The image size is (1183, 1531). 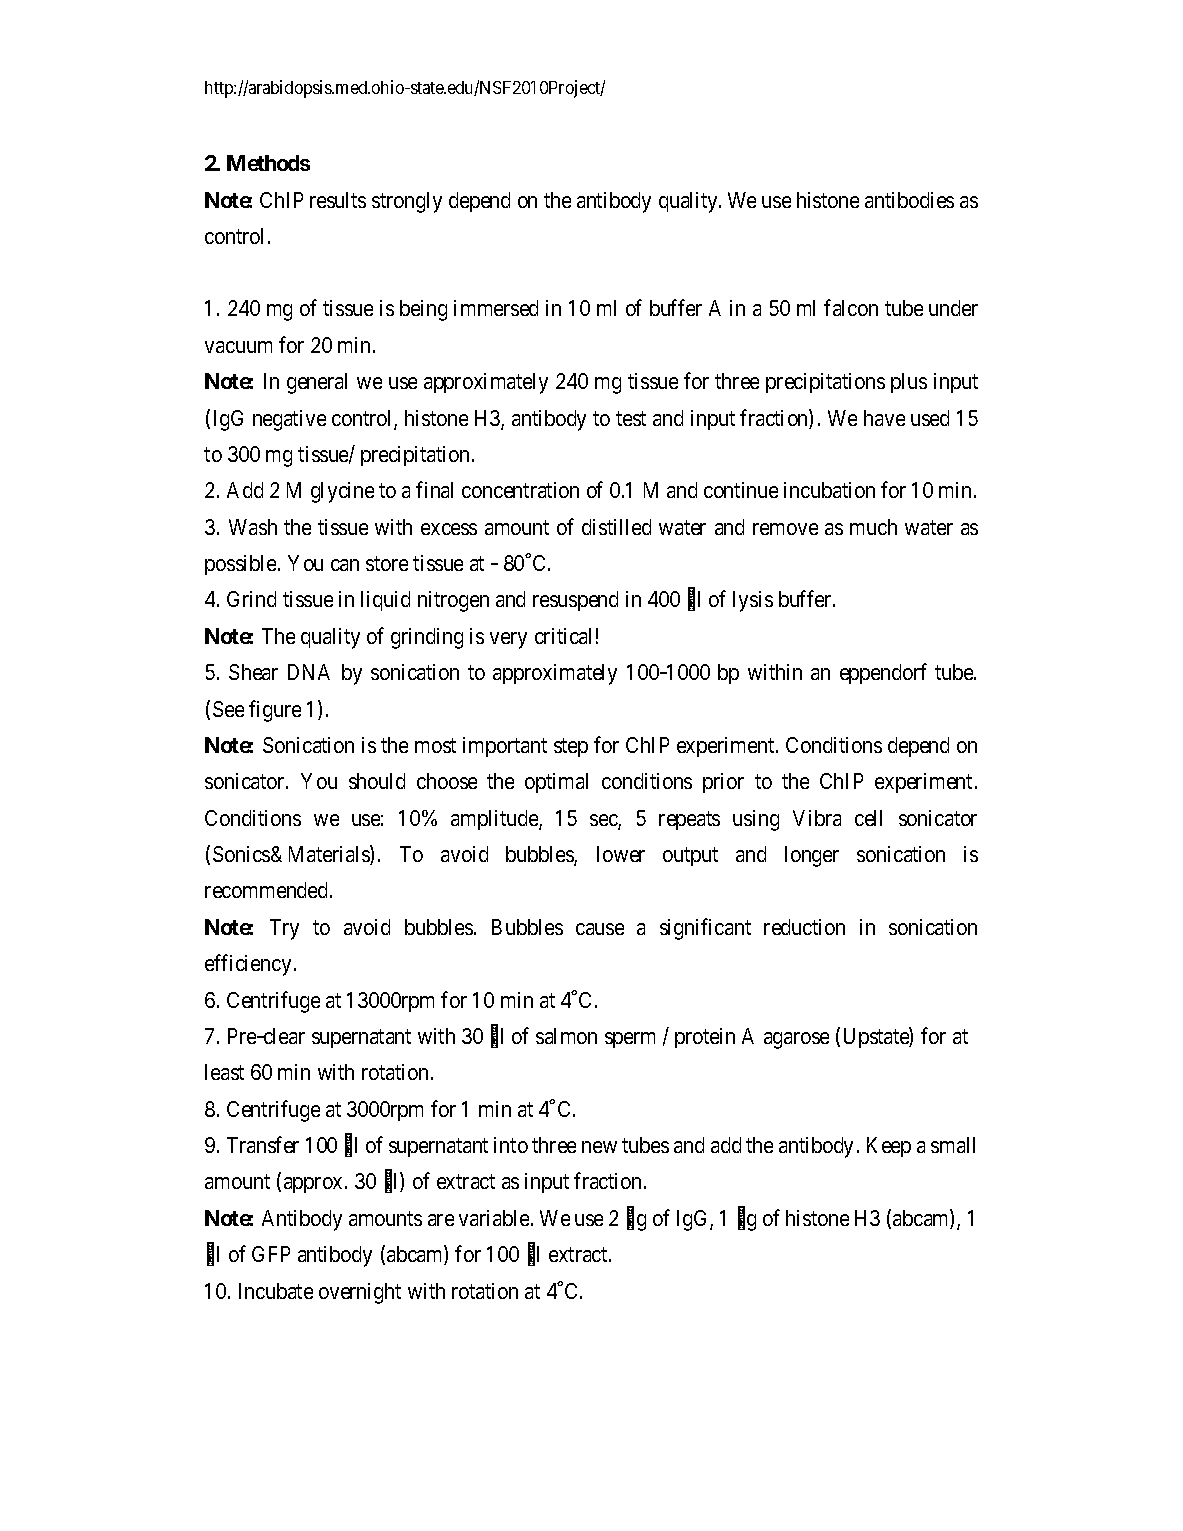 What do you see at coordinates (909, 200) in the document?
I see `antibodies` at bounding box center [909, 200].
